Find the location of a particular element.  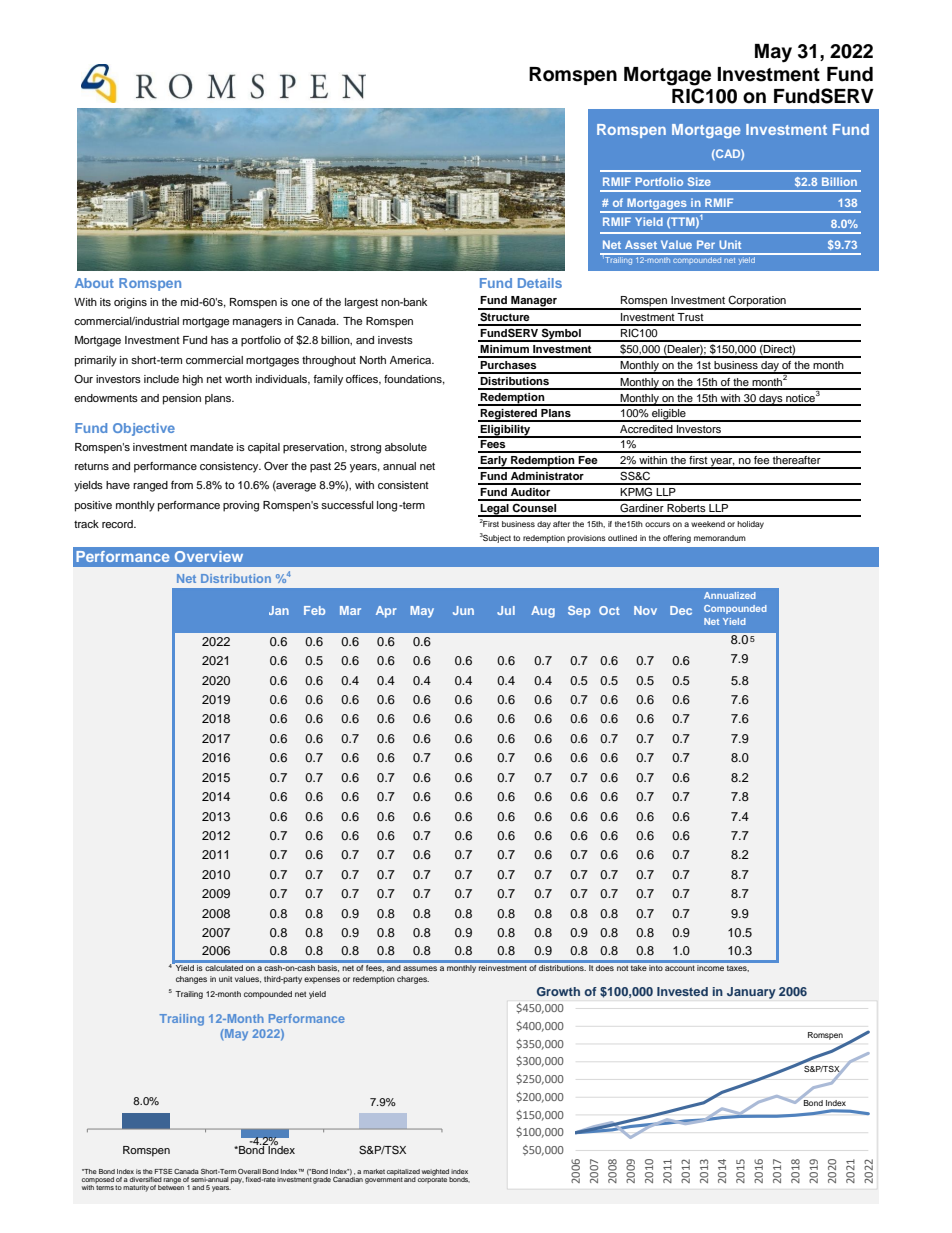

About is located at coordinates (94, 283).
